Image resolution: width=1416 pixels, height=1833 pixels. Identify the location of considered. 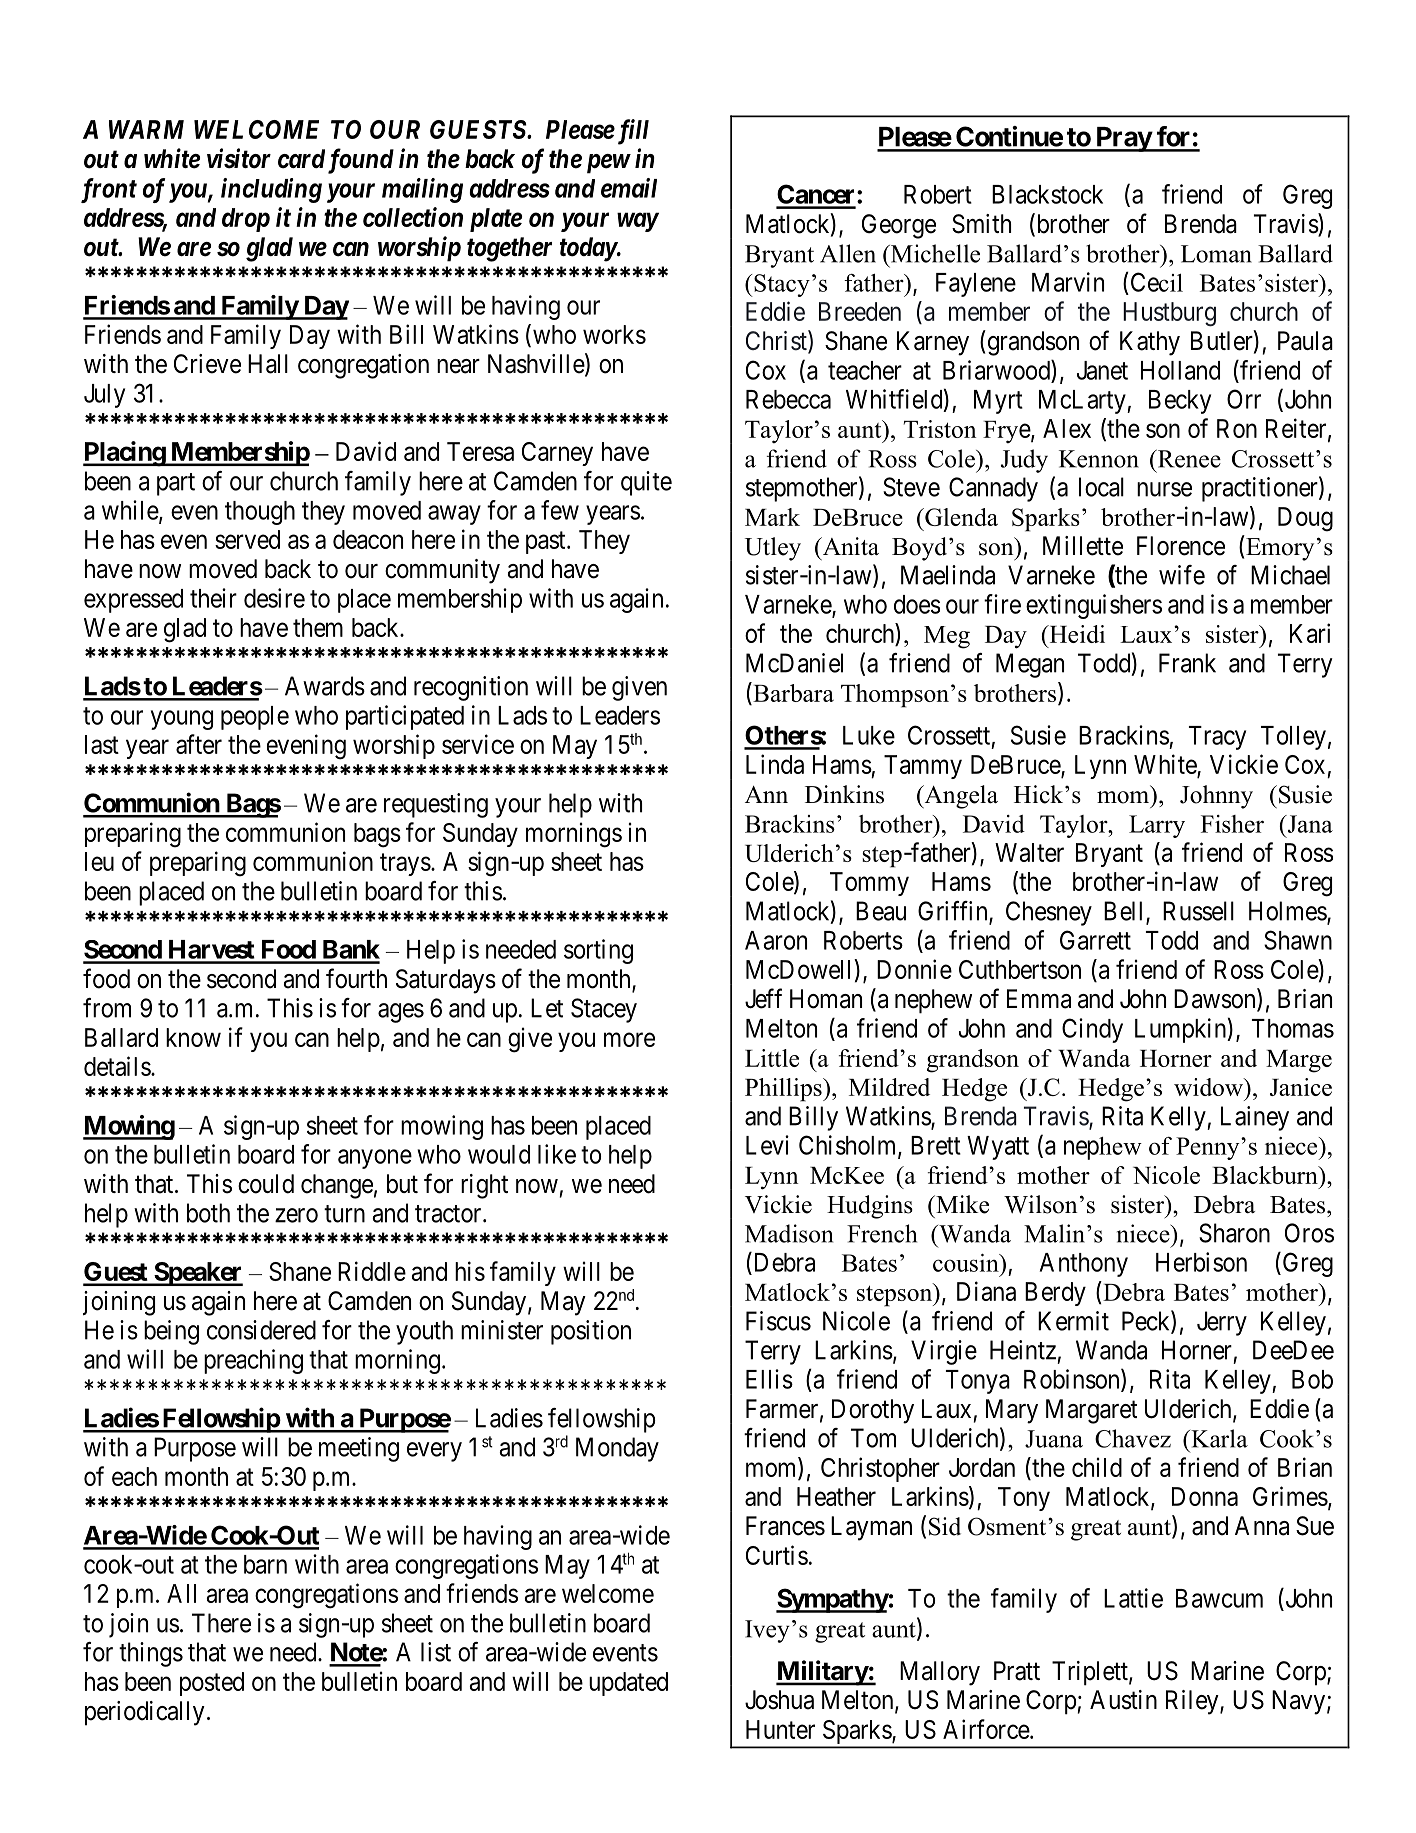
(261, 1330).
